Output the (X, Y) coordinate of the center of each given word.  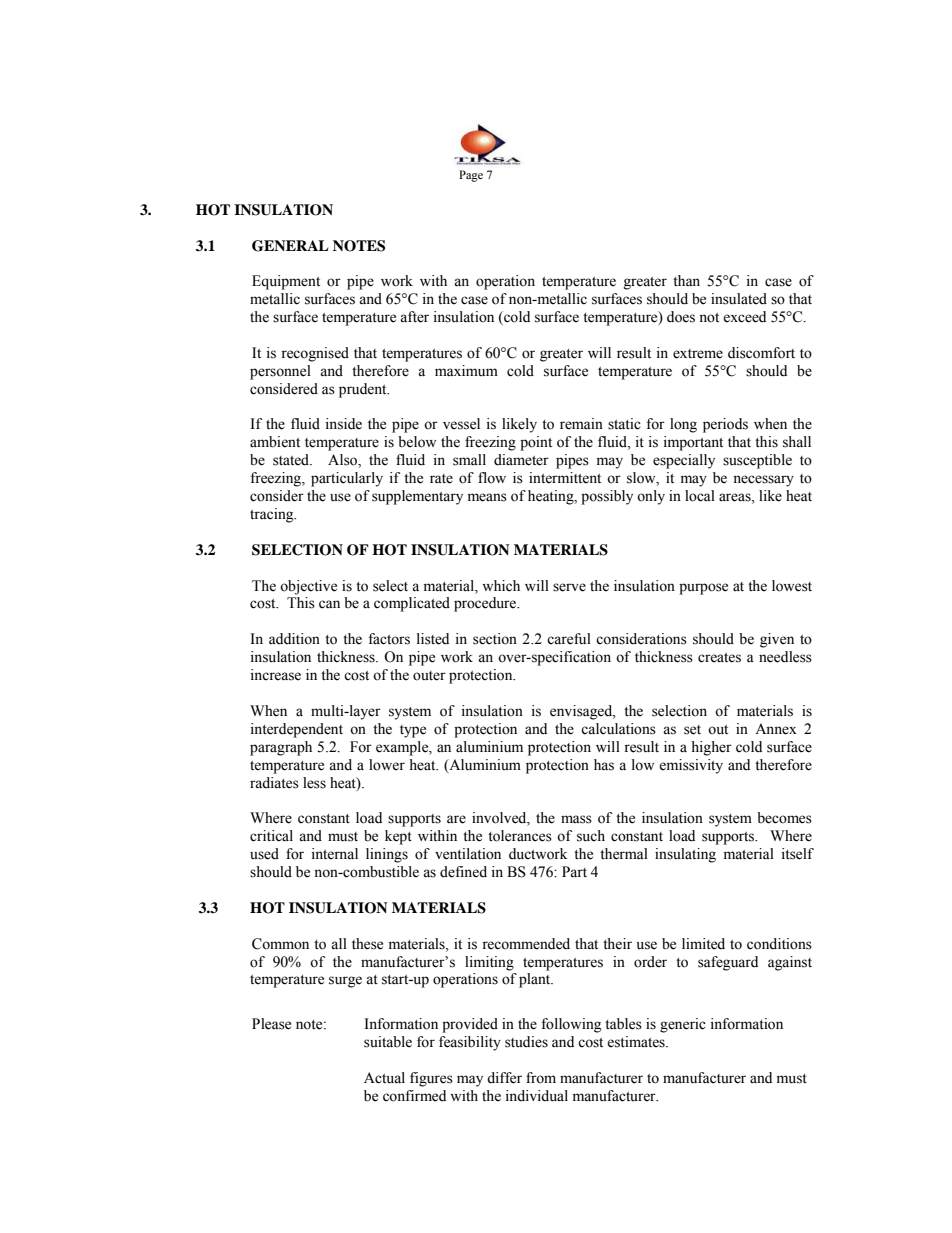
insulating (685, 855)
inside (344, 424)
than (686, 280)
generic (683, 1025)
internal (335, 854)
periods (725, 425)
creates (719, 658)
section (495, 639)
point (536, 443)
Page (471, 176)
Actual (384, 1078)
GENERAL (290, 246)
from (541, 1078)
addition (294, 639)
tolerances (520, 836)
